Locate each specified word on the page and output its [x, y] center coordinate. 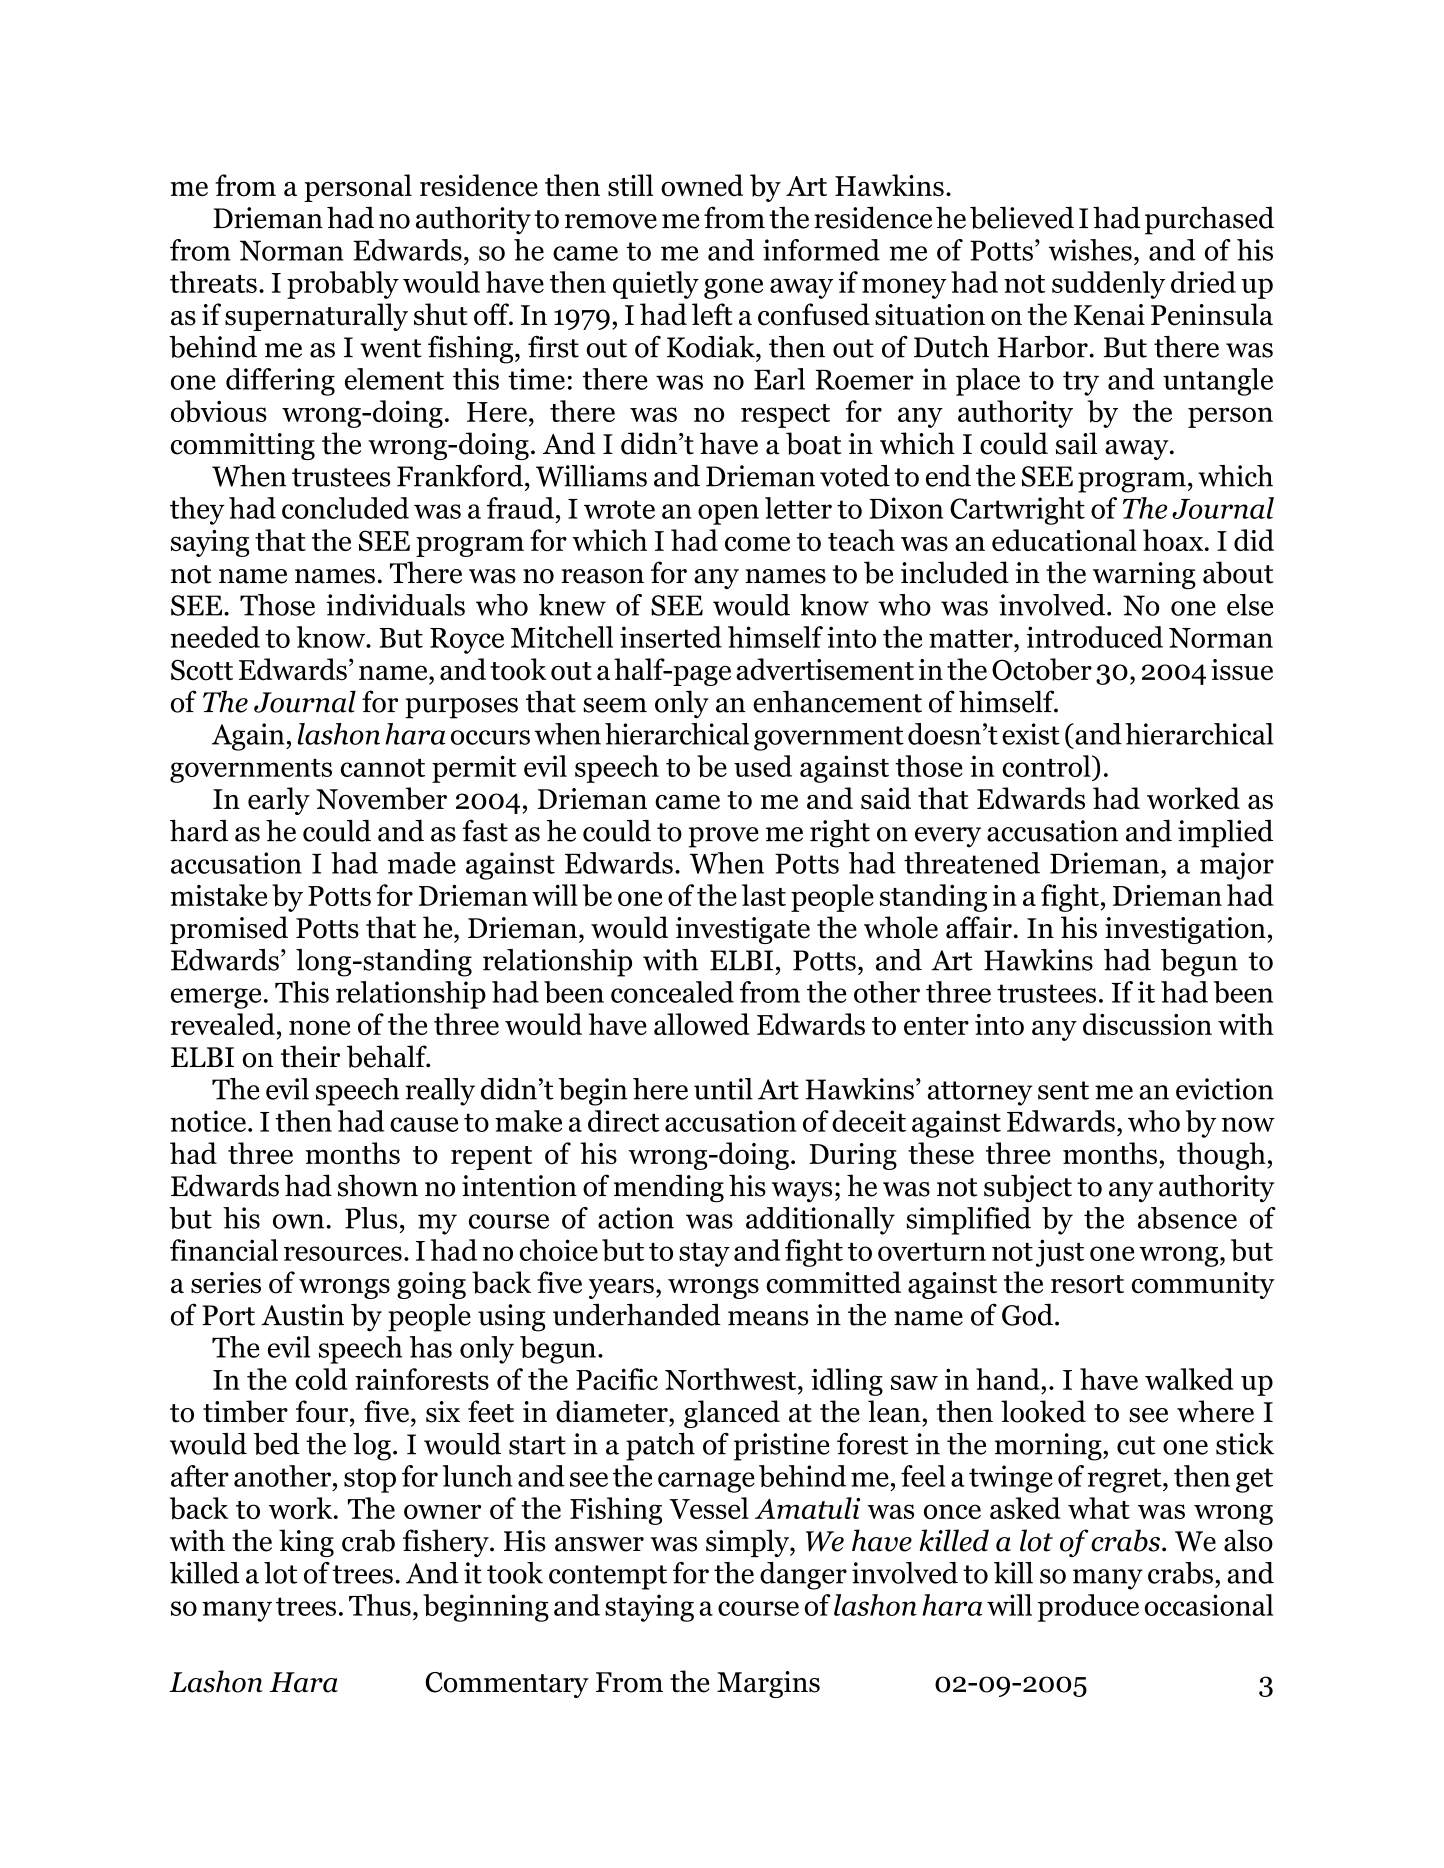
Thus [380, 1605]
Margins [768, 1684]
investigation [1185, 930]
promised [229, 930]
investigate [743, 930]
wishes [1090, 250]
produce [1088, 1608]
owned [702, 185]
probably [343, 285]
